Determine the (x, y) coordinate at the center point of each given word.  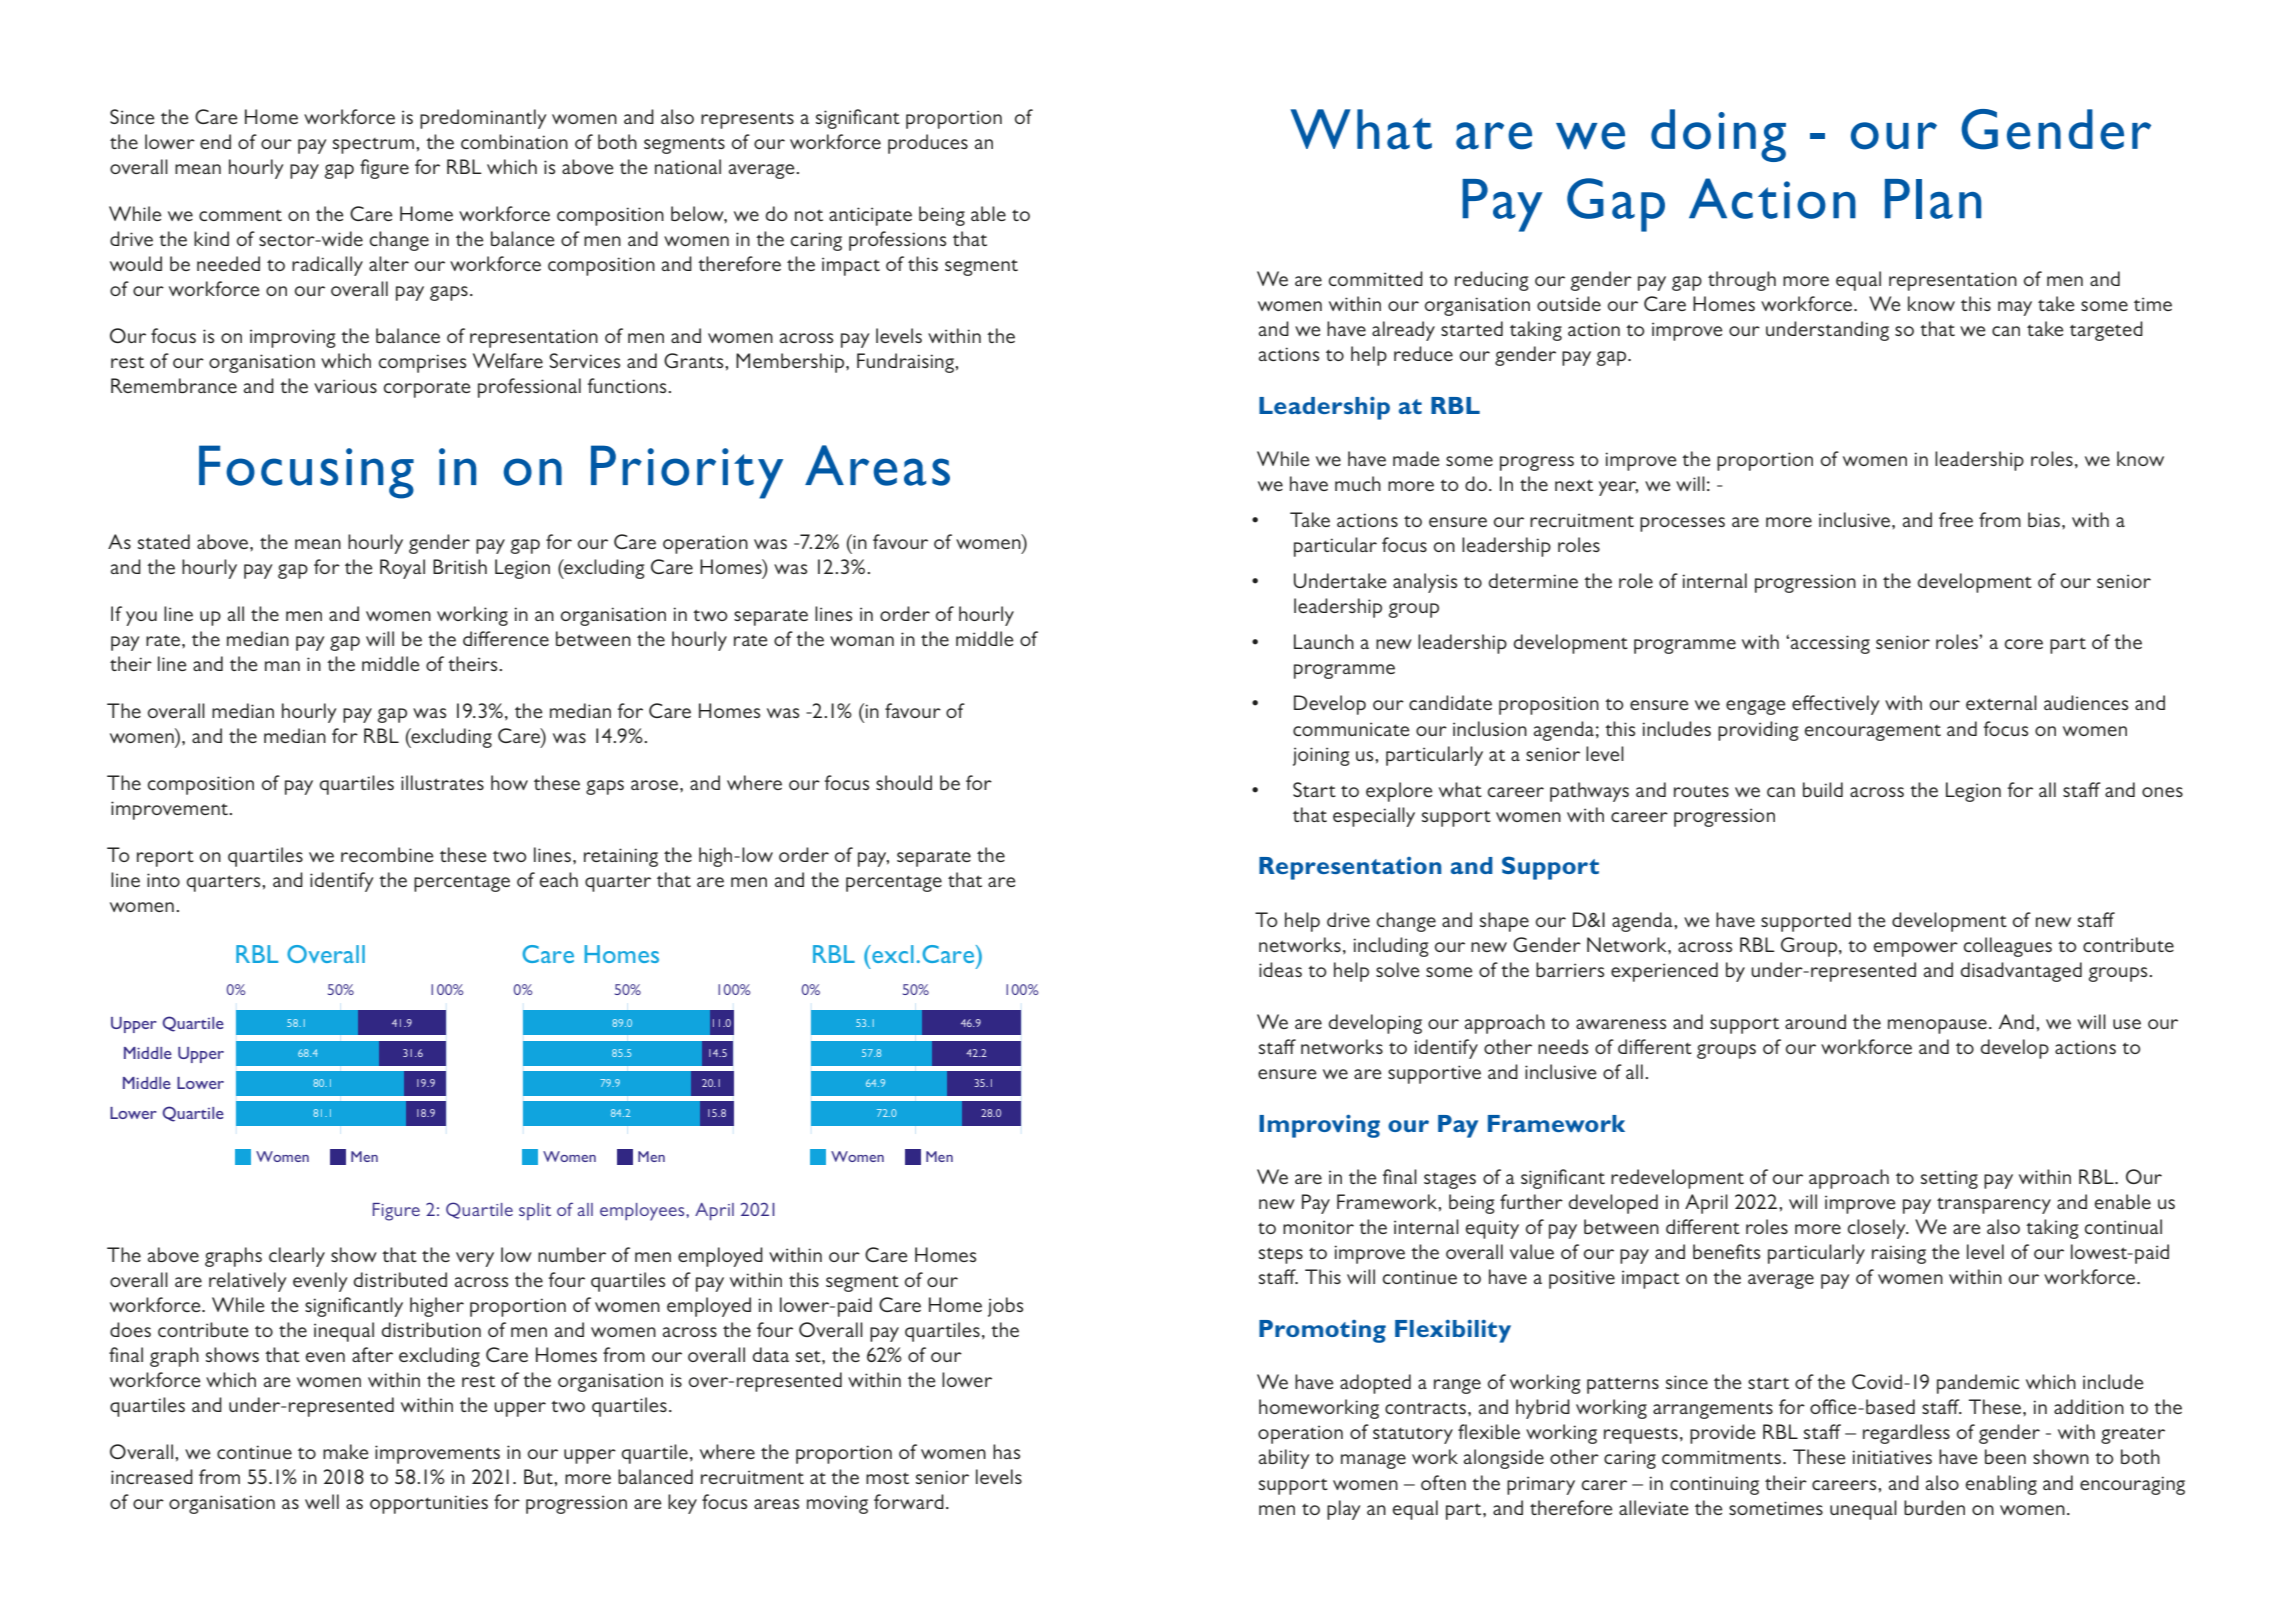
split (535, 1211)
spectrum (373, 146)
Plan (1933, 199)
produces (928, 144)
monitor (1318, 1227)
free (1956, 519)
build (1823, 789)
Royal (402, 569)
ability (1284, 1459)
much (1358, 483)
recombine (387, 854)
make (346, 1451)
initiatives (1892, 1457)
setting (1949, 1179)
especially (1374, 817)
